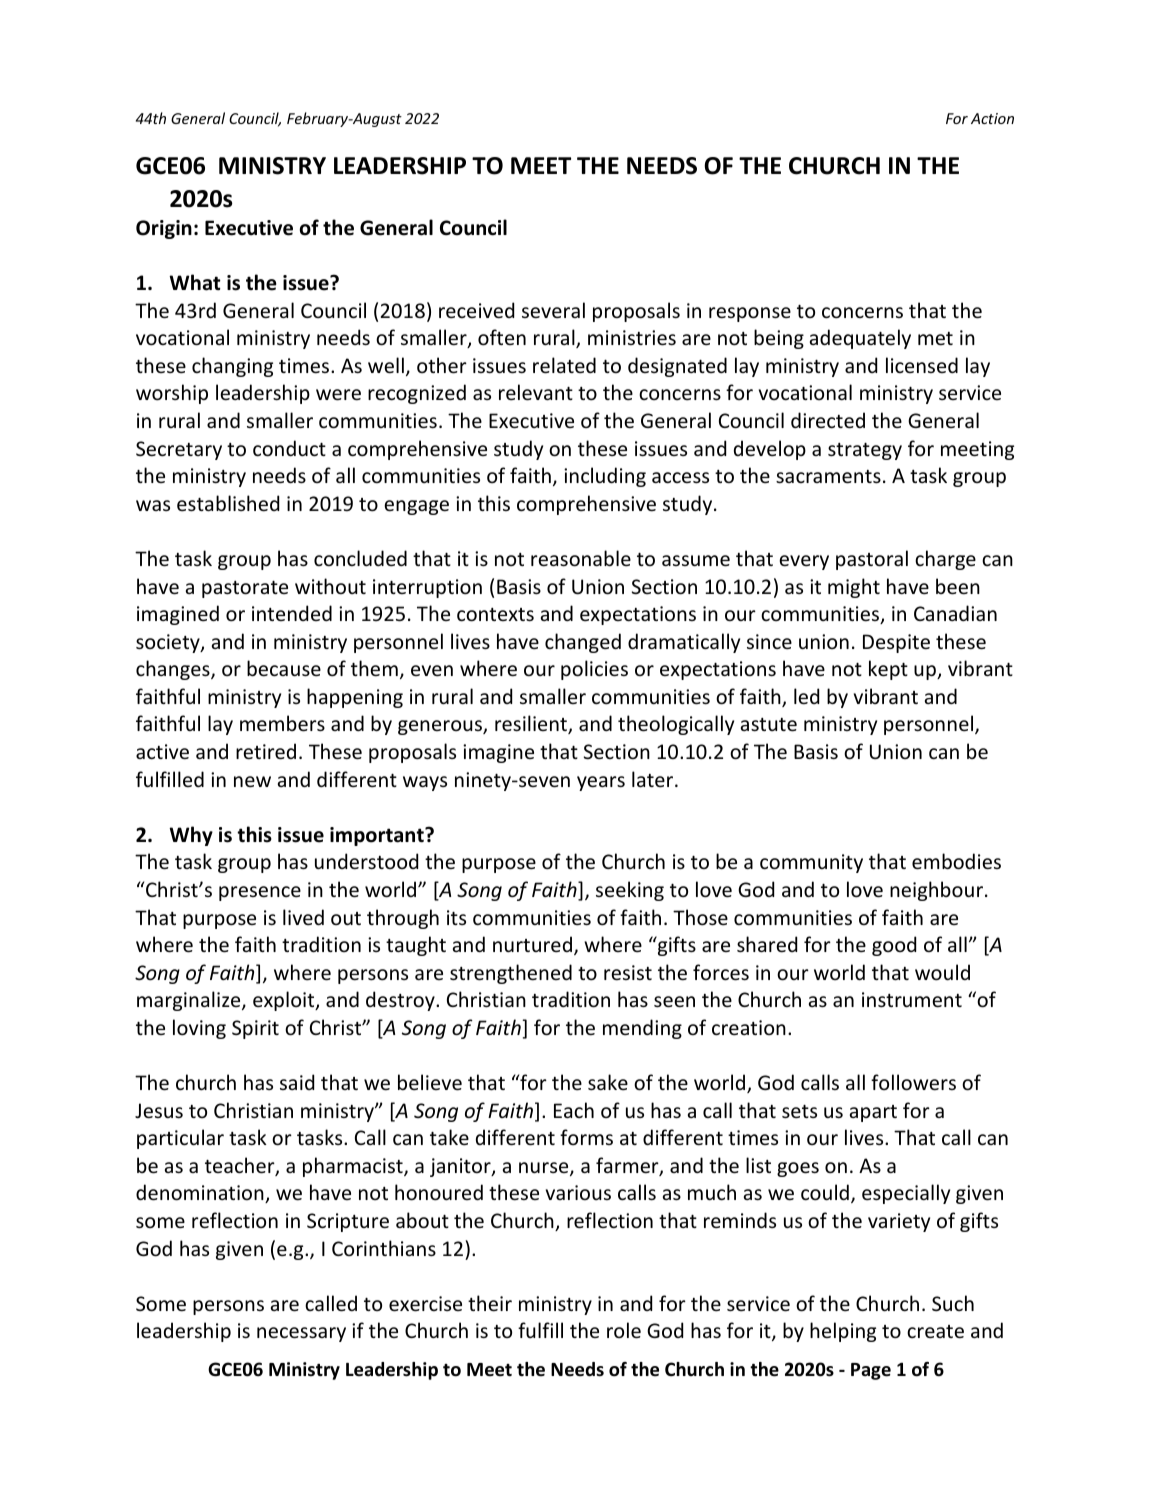 The image size is (1152, 1491). Describe the element at coordinates (935, 1332) in the image. I see `create` at that location.
